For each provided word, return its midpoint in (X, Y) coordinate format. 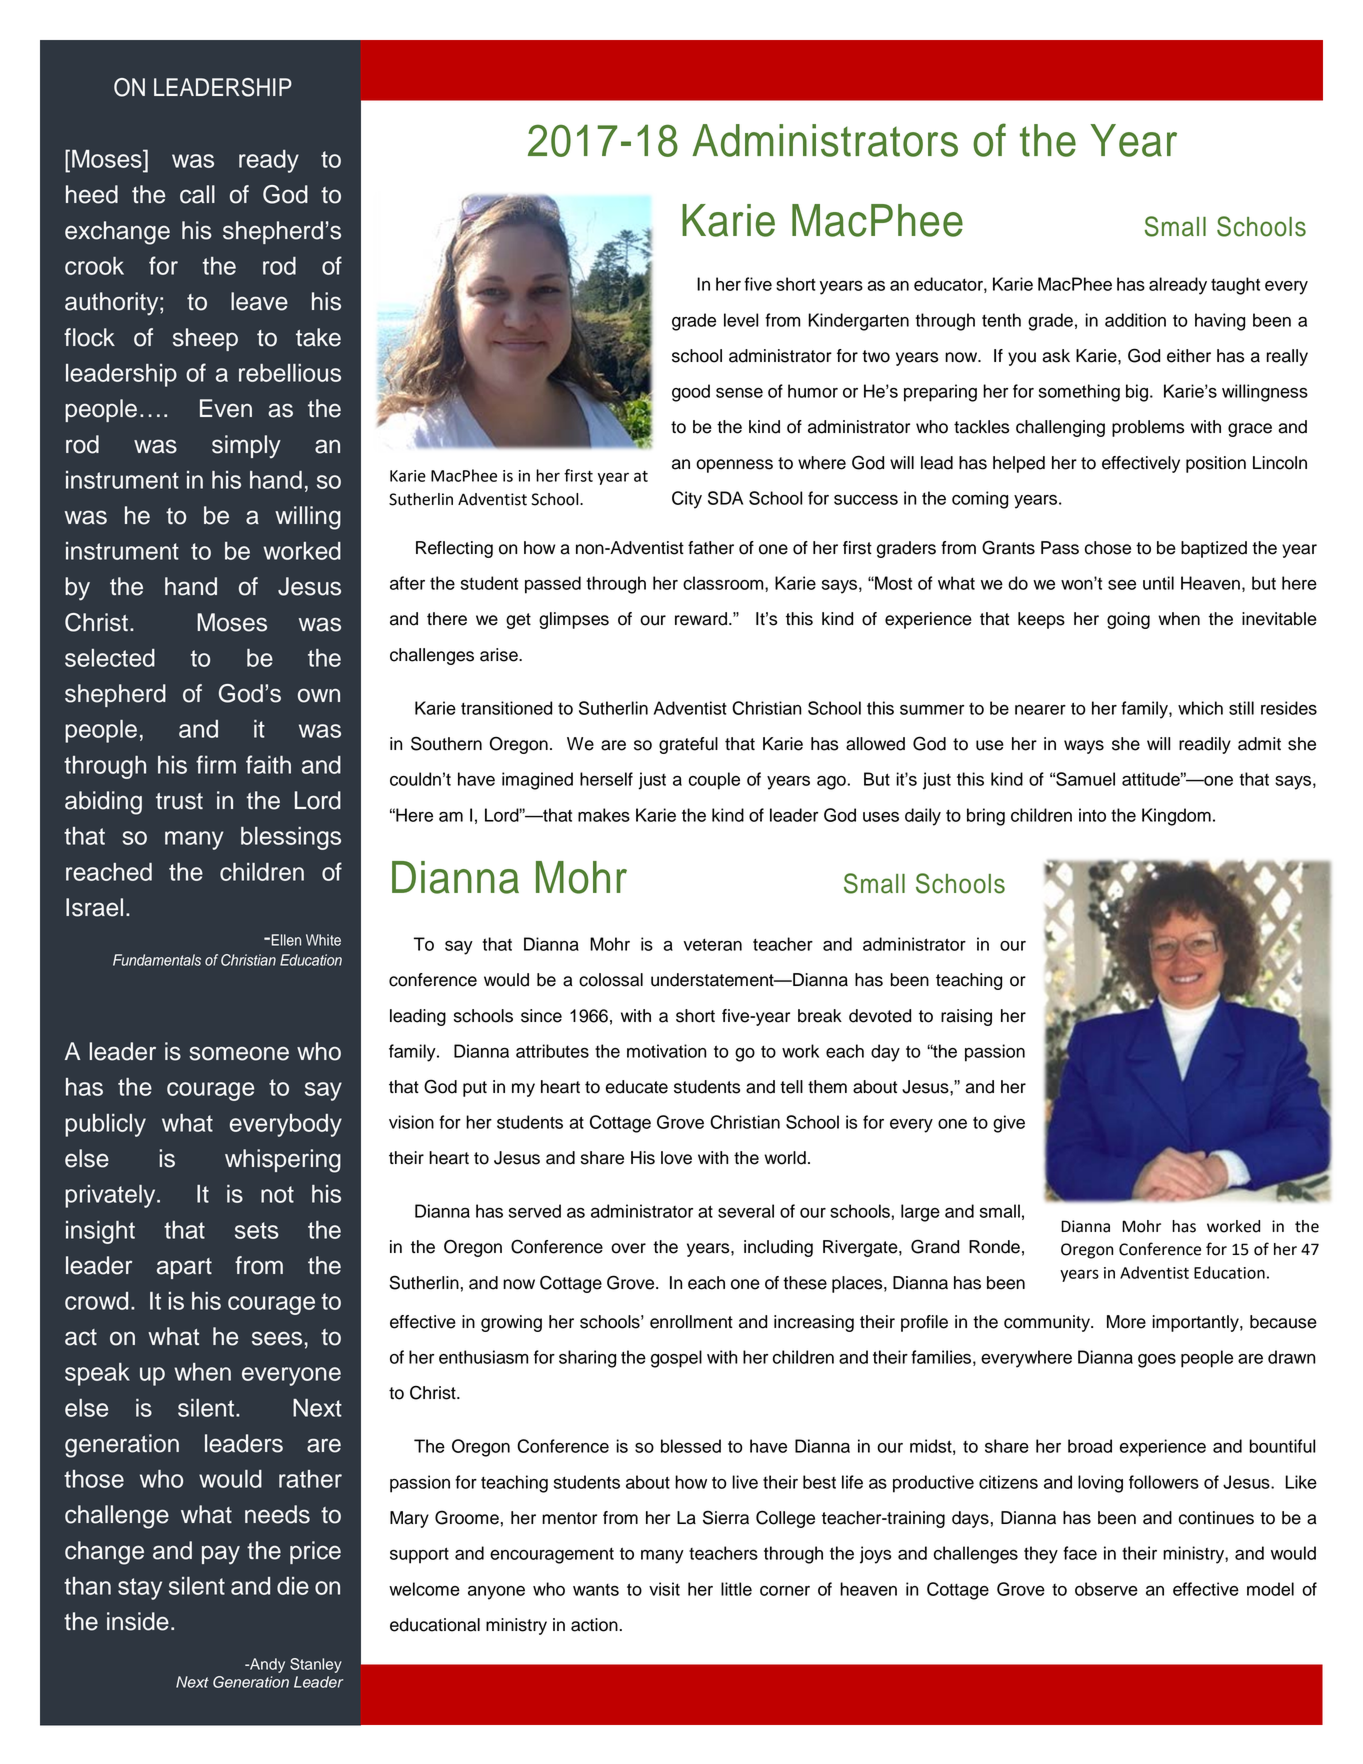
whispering (283, 1161)
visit (664, 1589)
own (319, 695)
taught (1235, 286)
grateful (688, 745)
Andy (266, 1665)
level (741, 320)
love (676, 1158)
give (1009, 1124)
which (1200, 708)
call (197, 194)
